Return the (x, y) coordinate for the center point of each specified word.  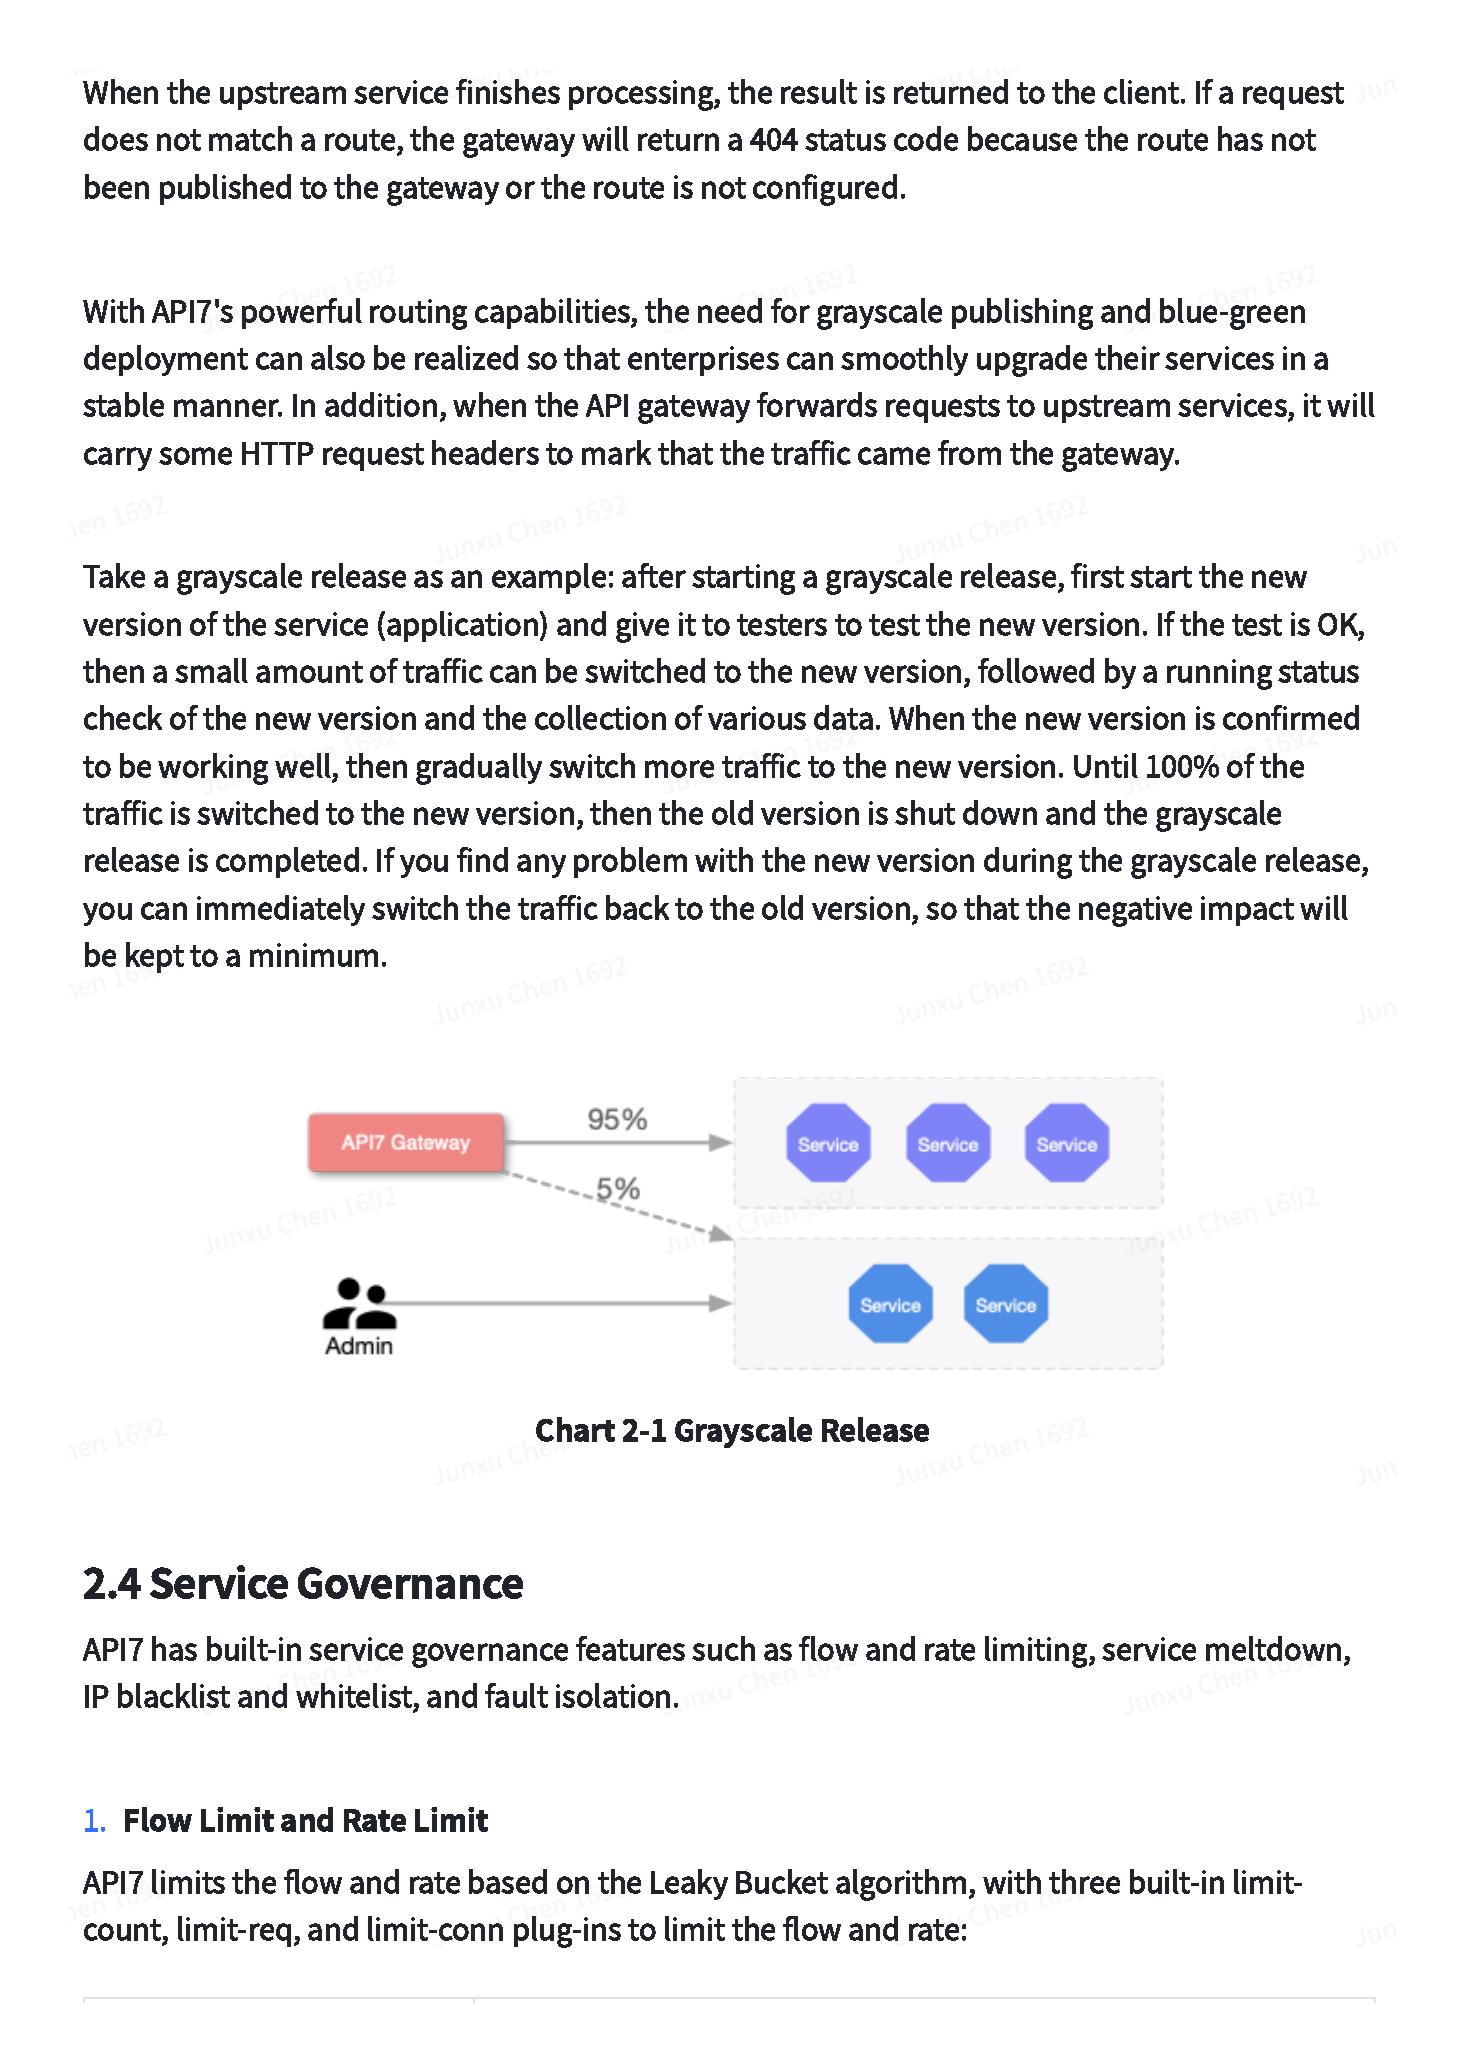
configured (825, 190)
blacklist (174, 1695)
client (1143, 91)
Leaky (689, 1884)
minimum (314, 955)
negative (1135, 911)
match (250, 138)
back (637, 907)
